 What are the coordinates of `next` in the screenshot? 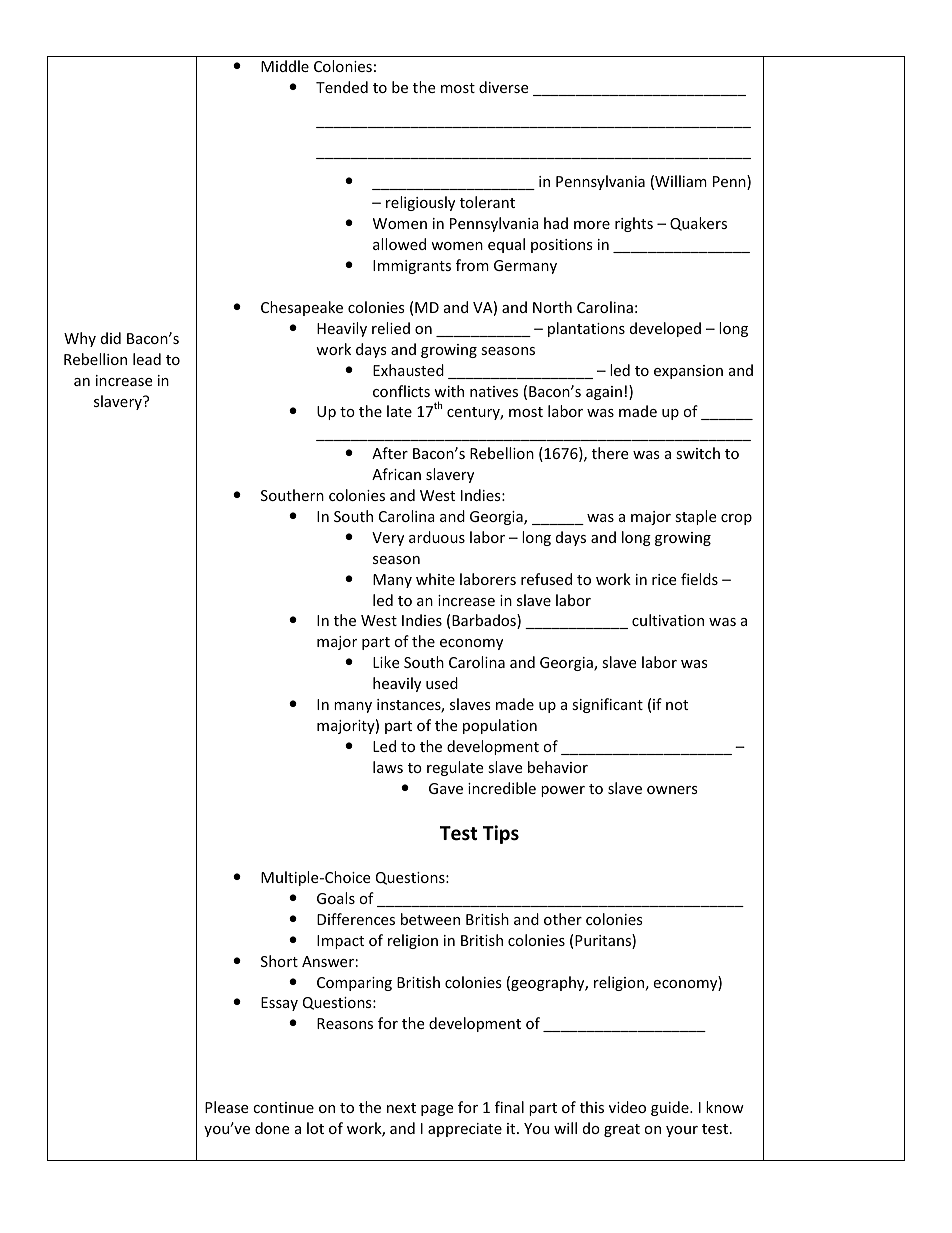 It's located at (401, 1108).
